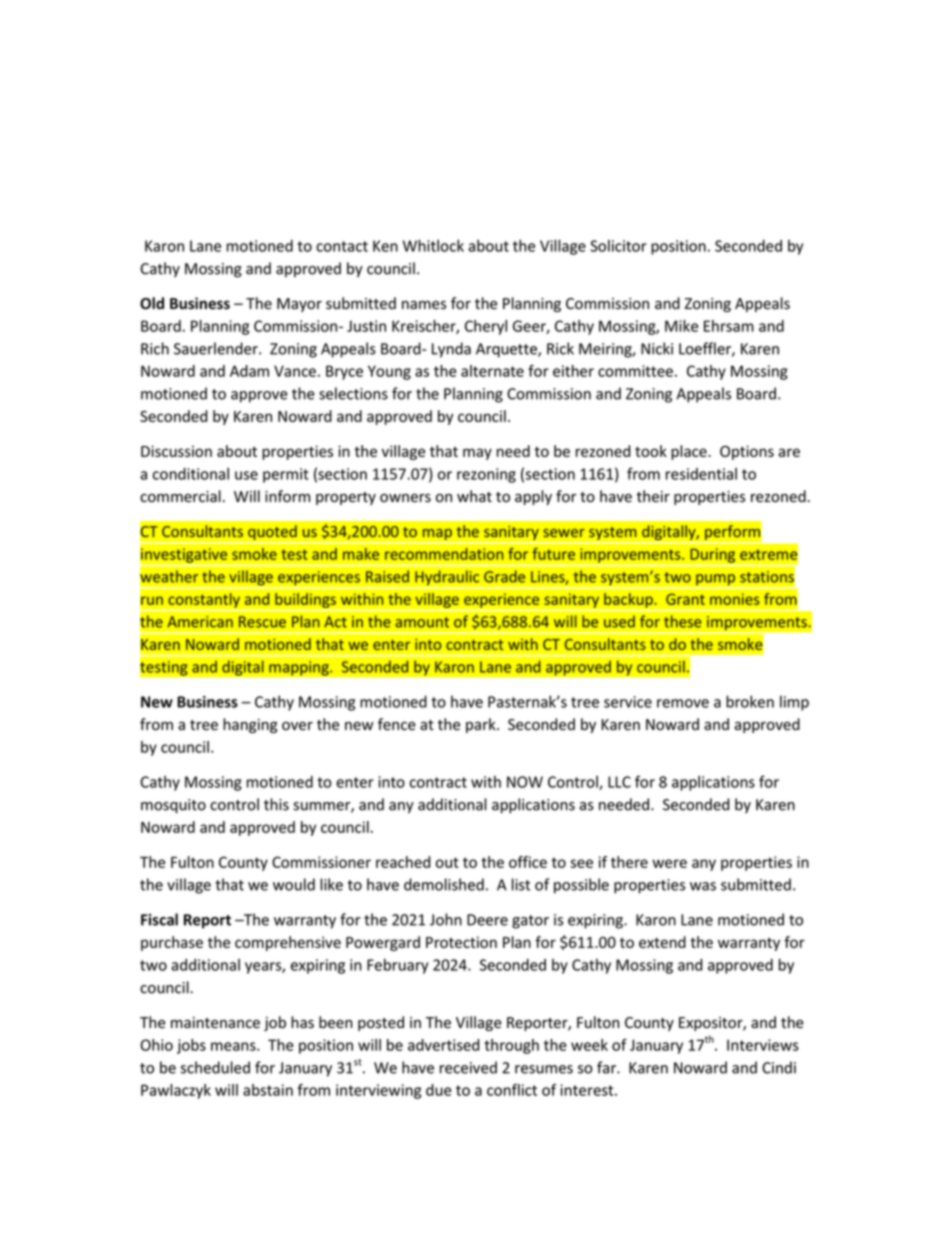 This image has height=1233, width=952. What do you see at coordinates (444, 554) in the image?
I see `recommendation` at bounding box center [444, 554].
